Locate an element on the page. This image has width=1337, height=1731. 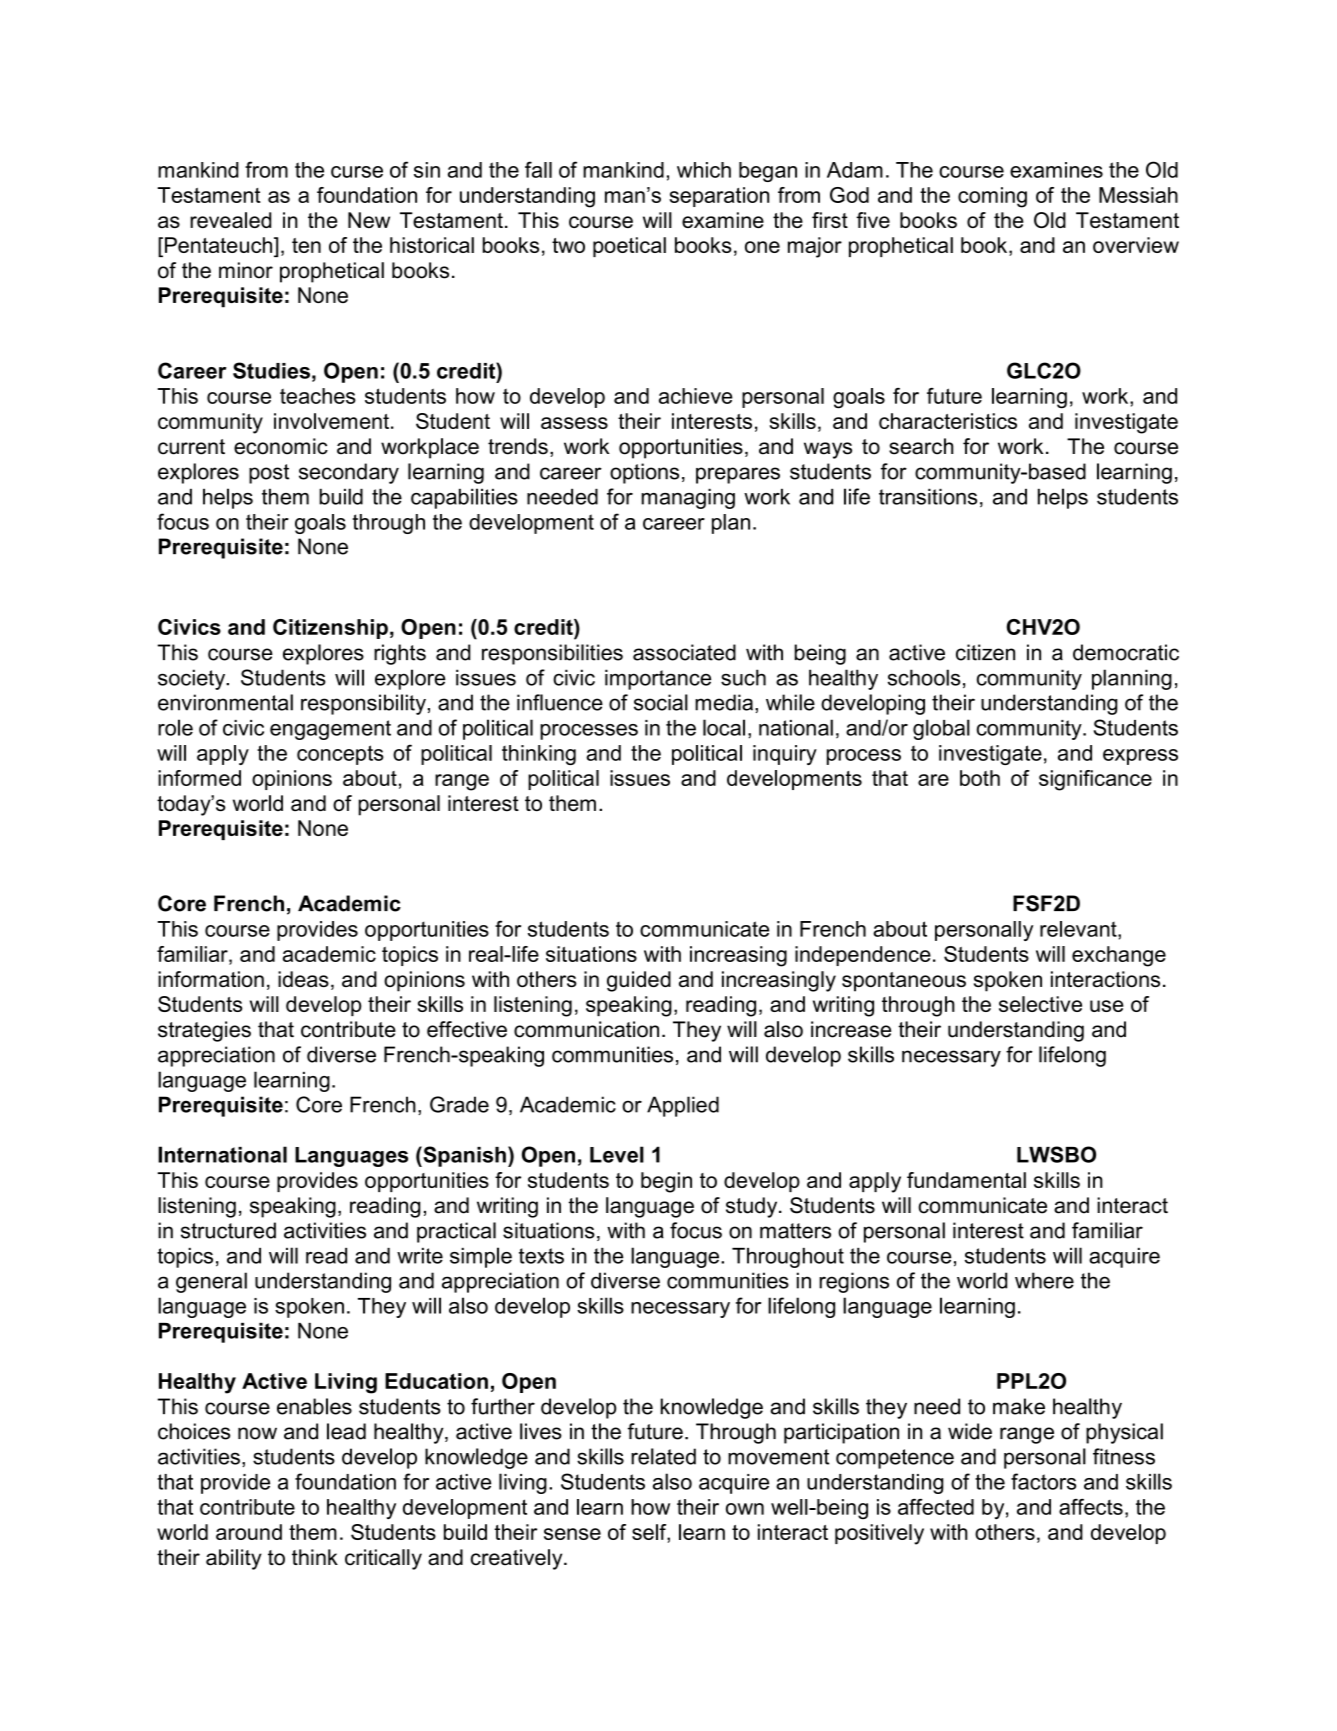
fundamental is located at coordinates (966, 1180).
